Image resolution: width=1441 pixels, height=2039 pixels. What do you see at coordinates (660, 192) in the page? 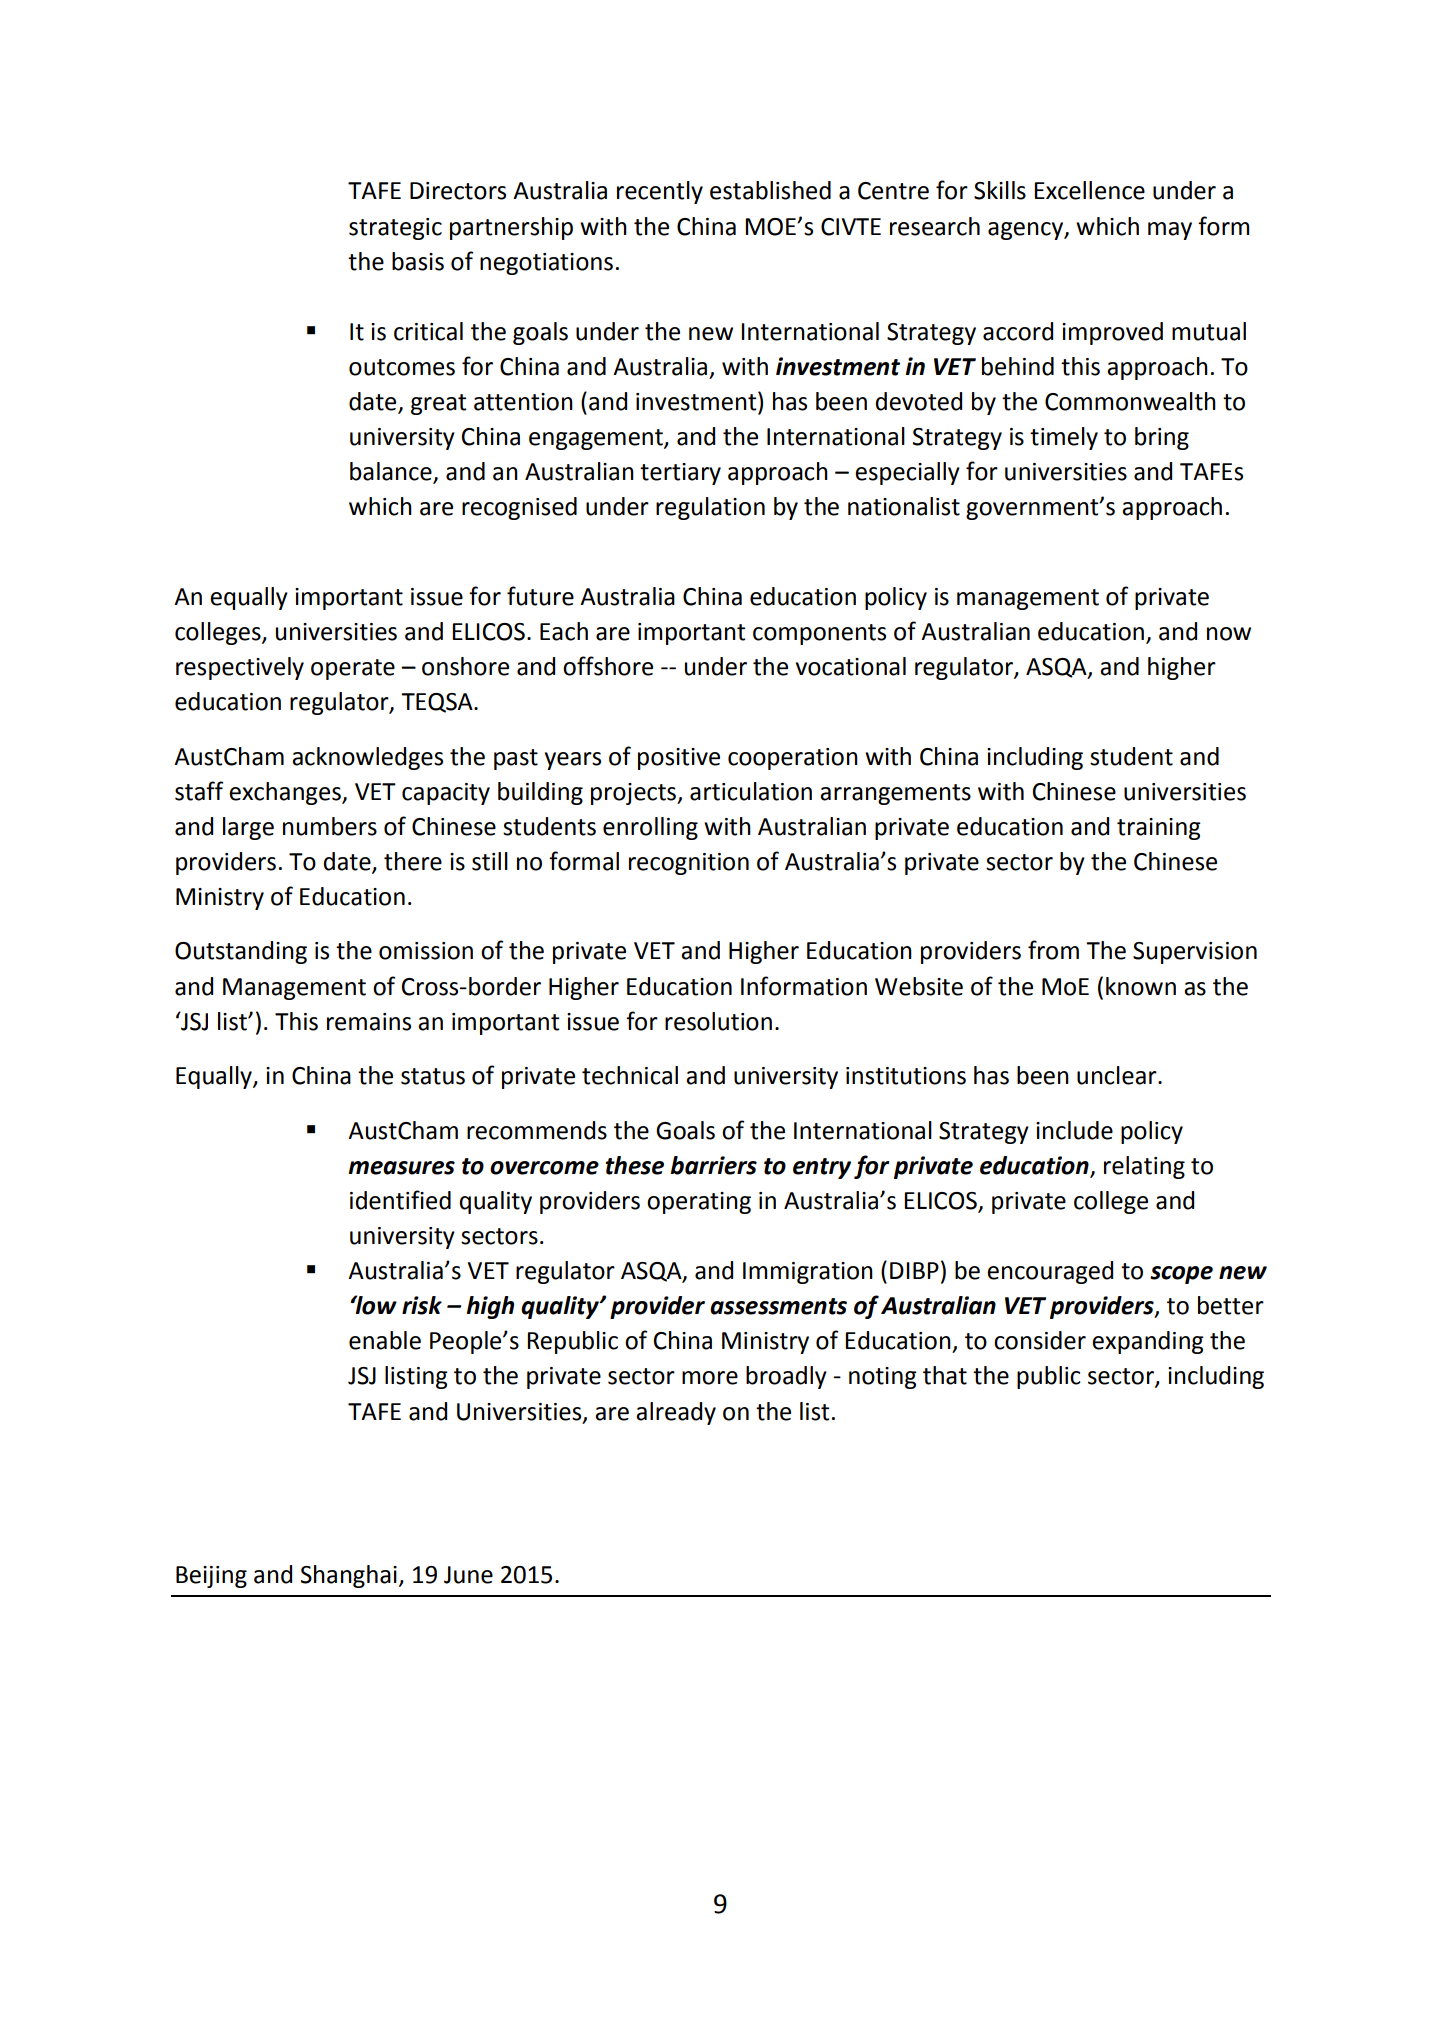
I see `recently` at bounding box center [660, 192].
